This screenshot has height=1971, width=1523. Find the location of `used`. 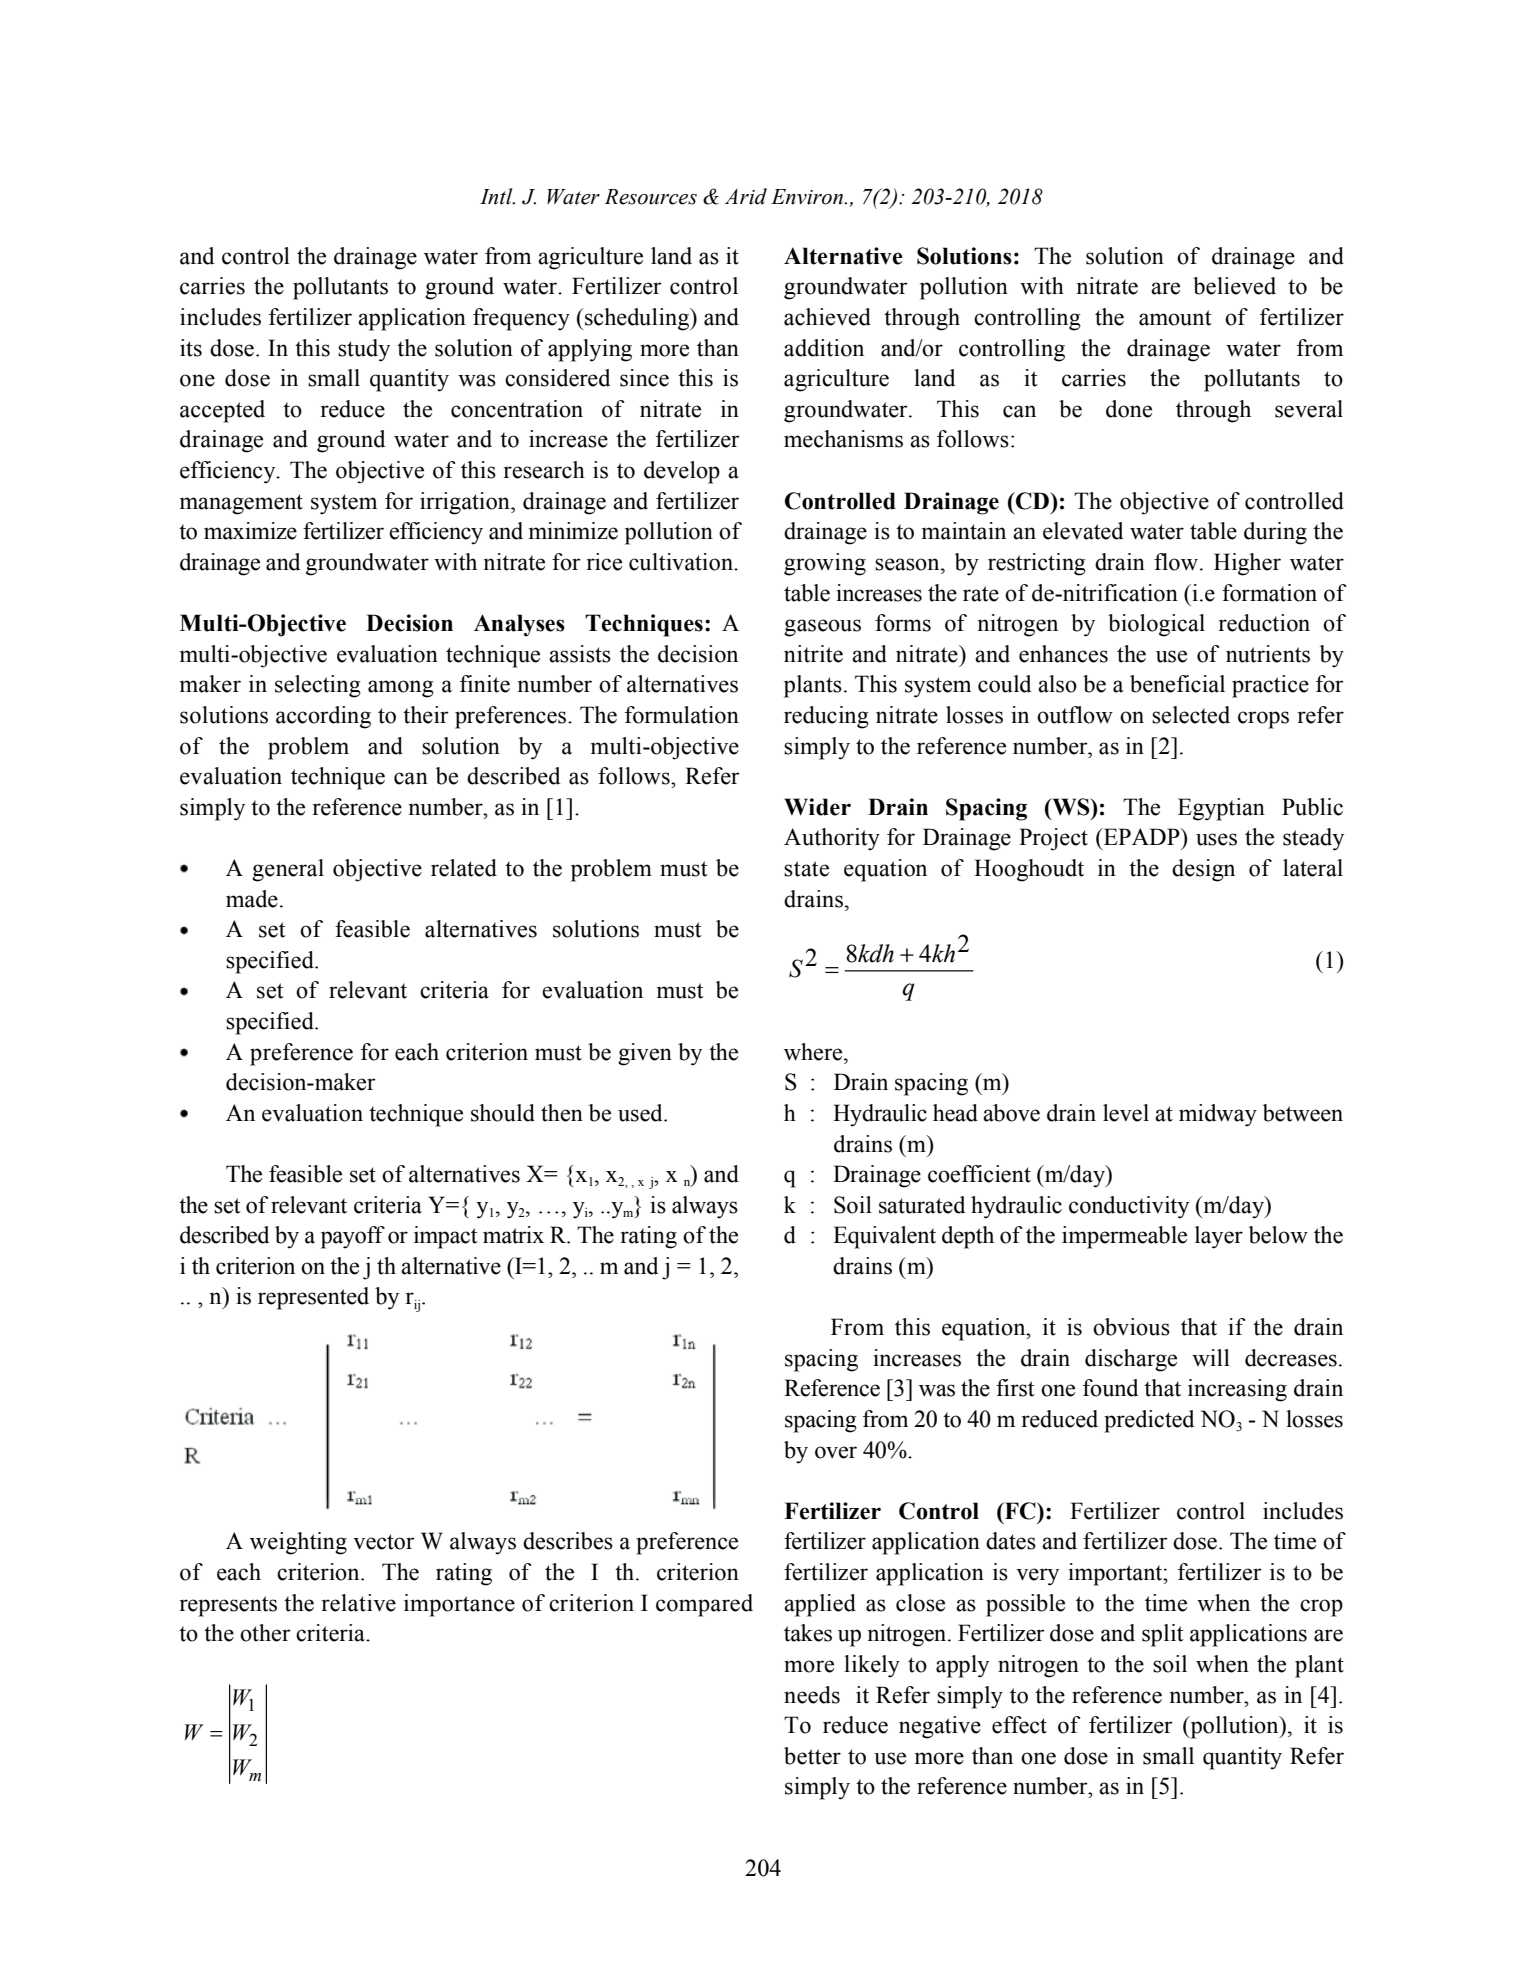

used is located at coordinates (641, 1113).
